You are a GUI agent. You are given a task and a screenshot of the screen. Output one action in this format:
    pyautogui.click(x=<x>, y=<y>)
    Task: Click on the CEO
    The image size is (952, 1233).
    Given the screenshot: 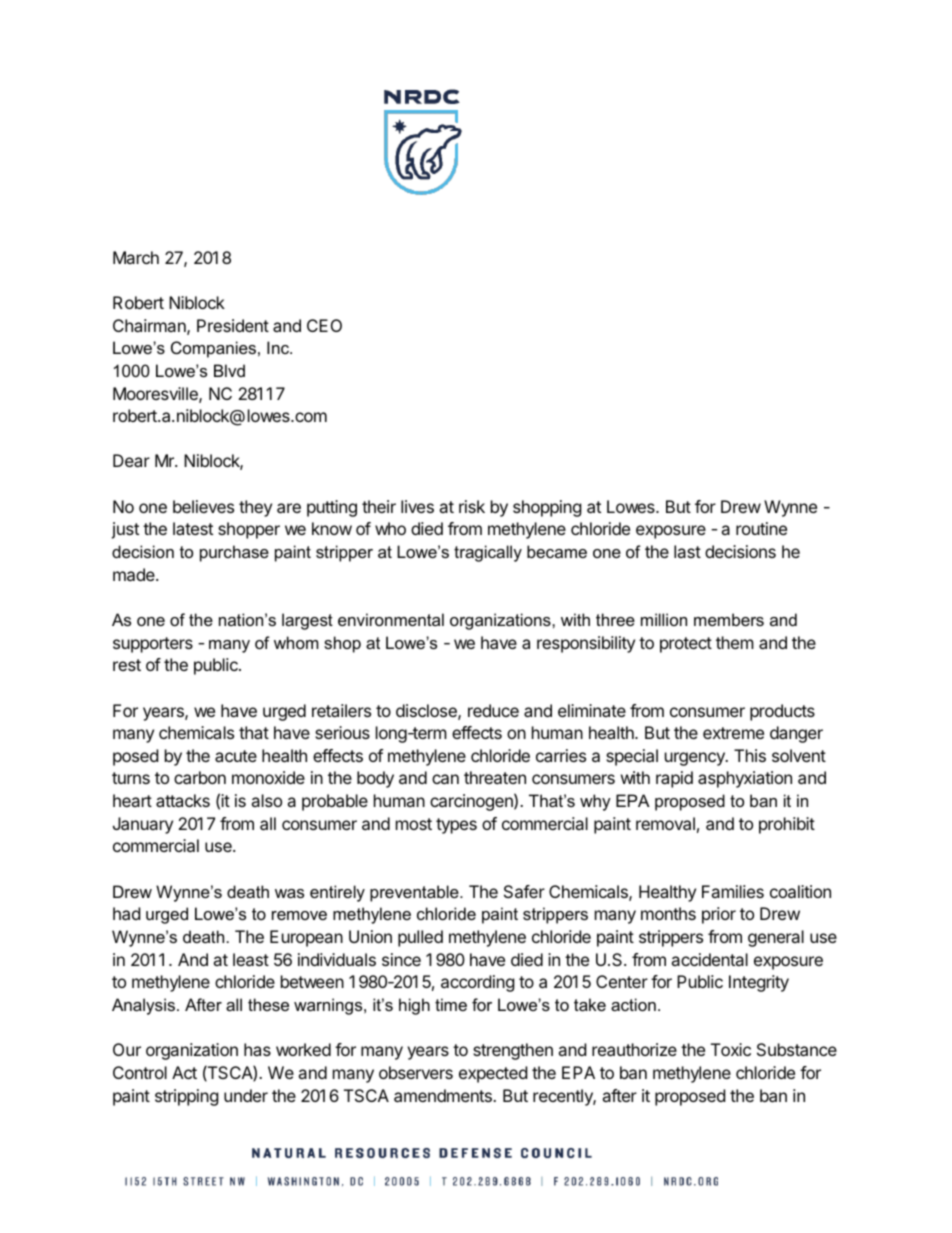 What is the action you would take?
    pyautogui.click(x=324, y=325)
